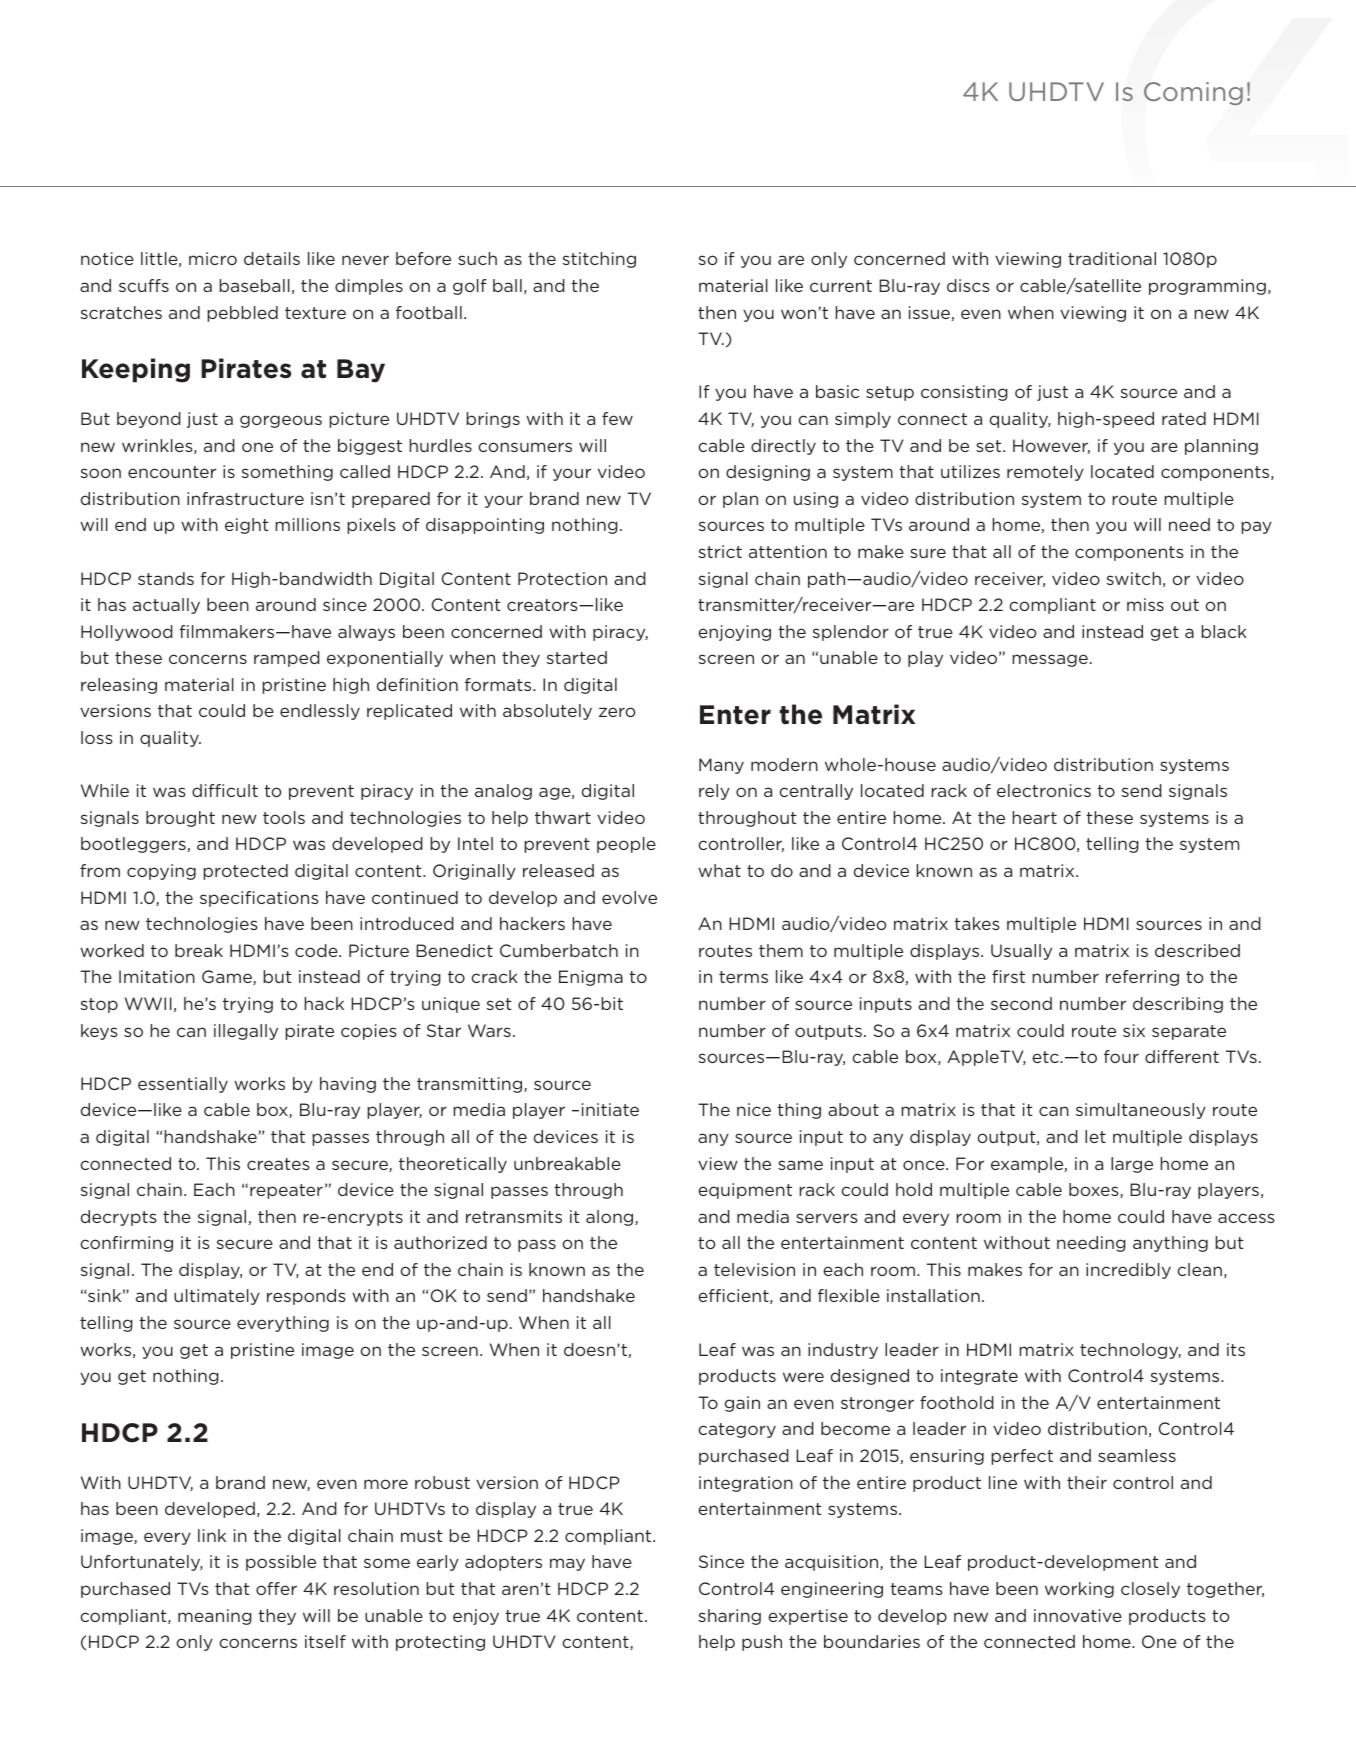 The height and width of the screenshot is (1755, 1356). What do you see at coordinates (1193, 93) in the screenshot?
I see `Coming` at bounding box center [1193, 93].
